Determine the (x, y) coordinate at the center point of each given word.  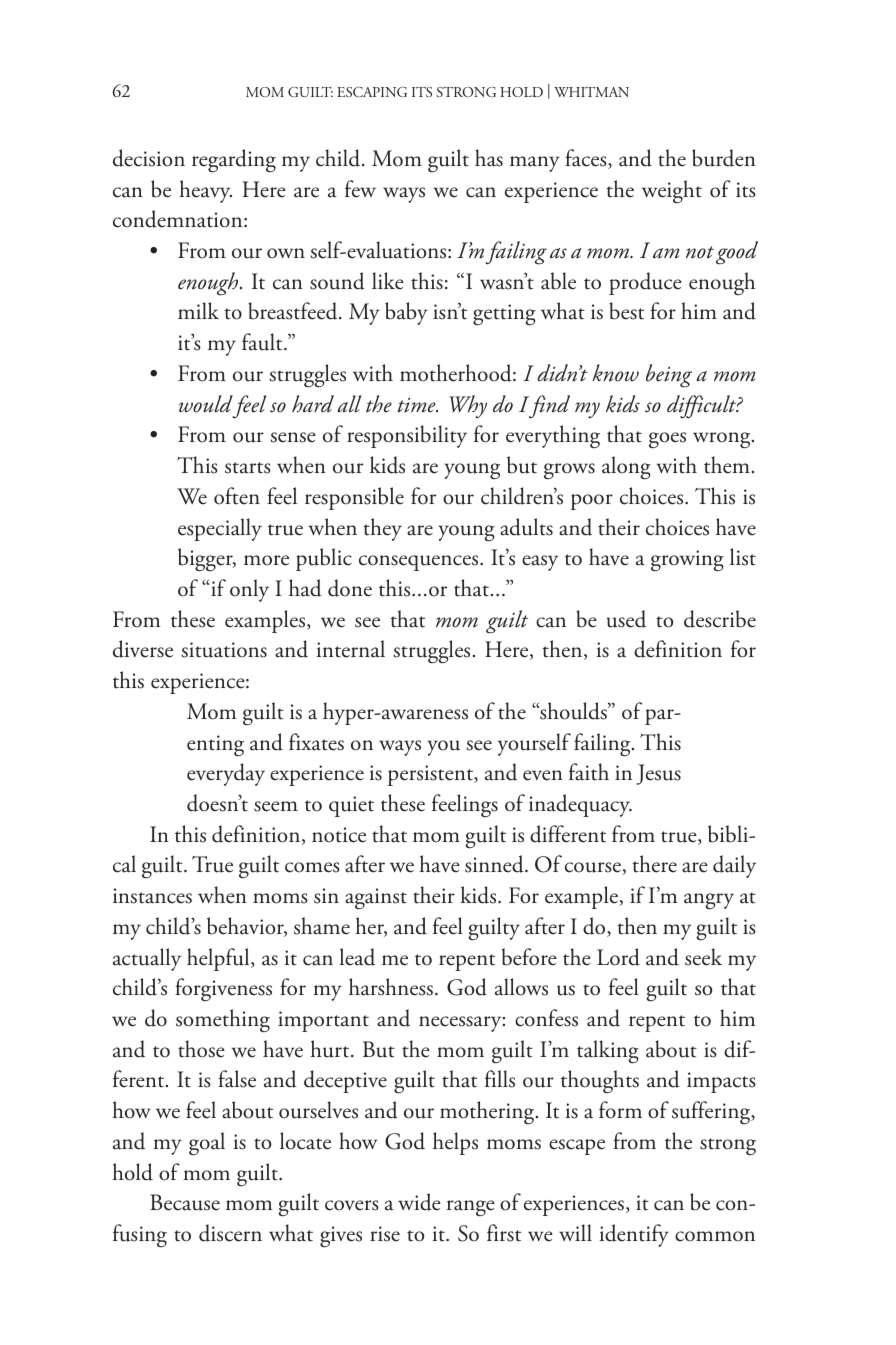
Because (185, 1202)
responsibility (407, 436)
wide (419, 1202)
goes (667, 440)
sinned (495, 864)
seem (276, 806)
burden (724, 158)
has (489, 158)
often (237, 496)
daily (734, 866)
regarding (234, 161)
